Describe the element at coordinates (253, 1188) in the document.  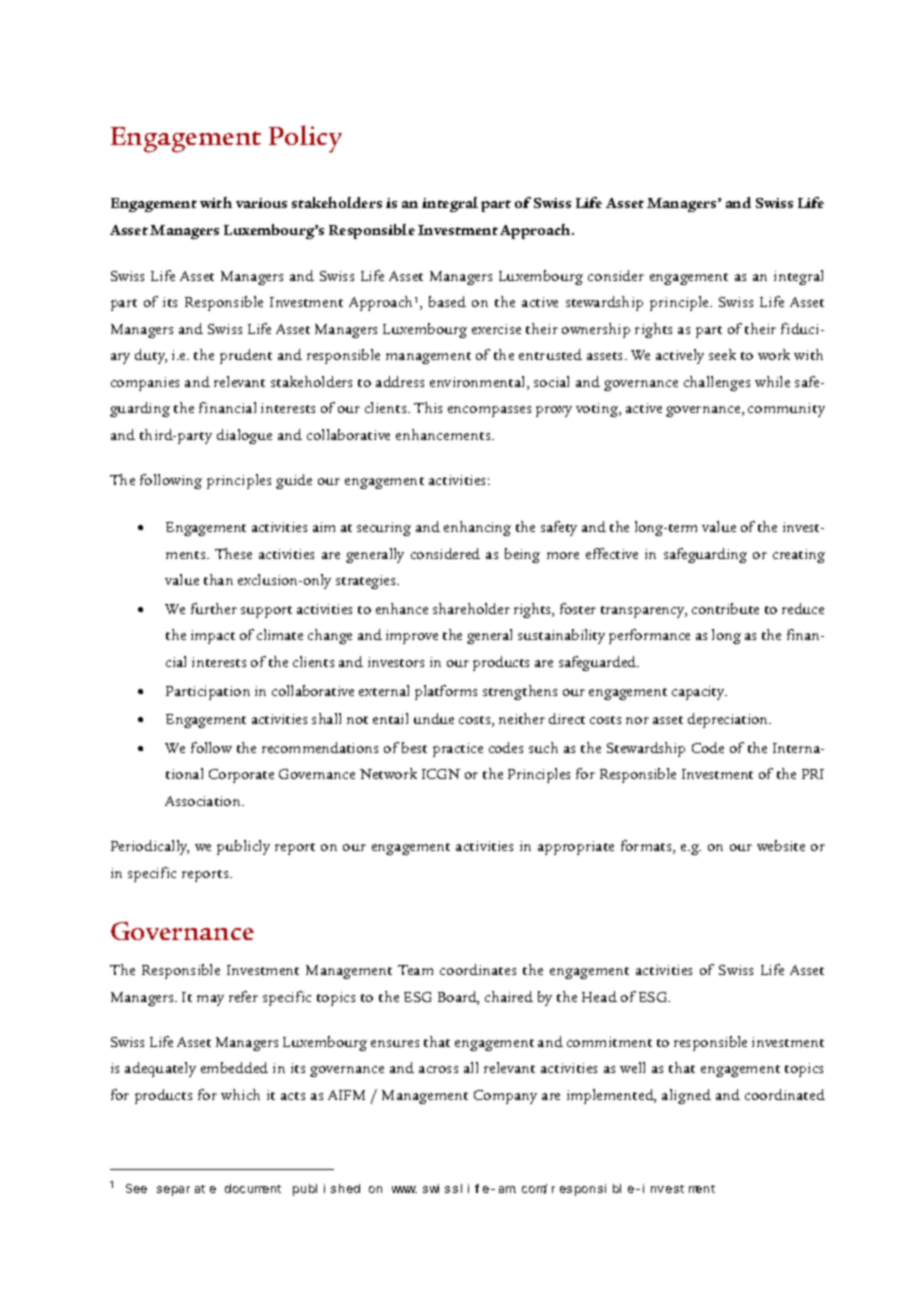
I see `document` at that location.
